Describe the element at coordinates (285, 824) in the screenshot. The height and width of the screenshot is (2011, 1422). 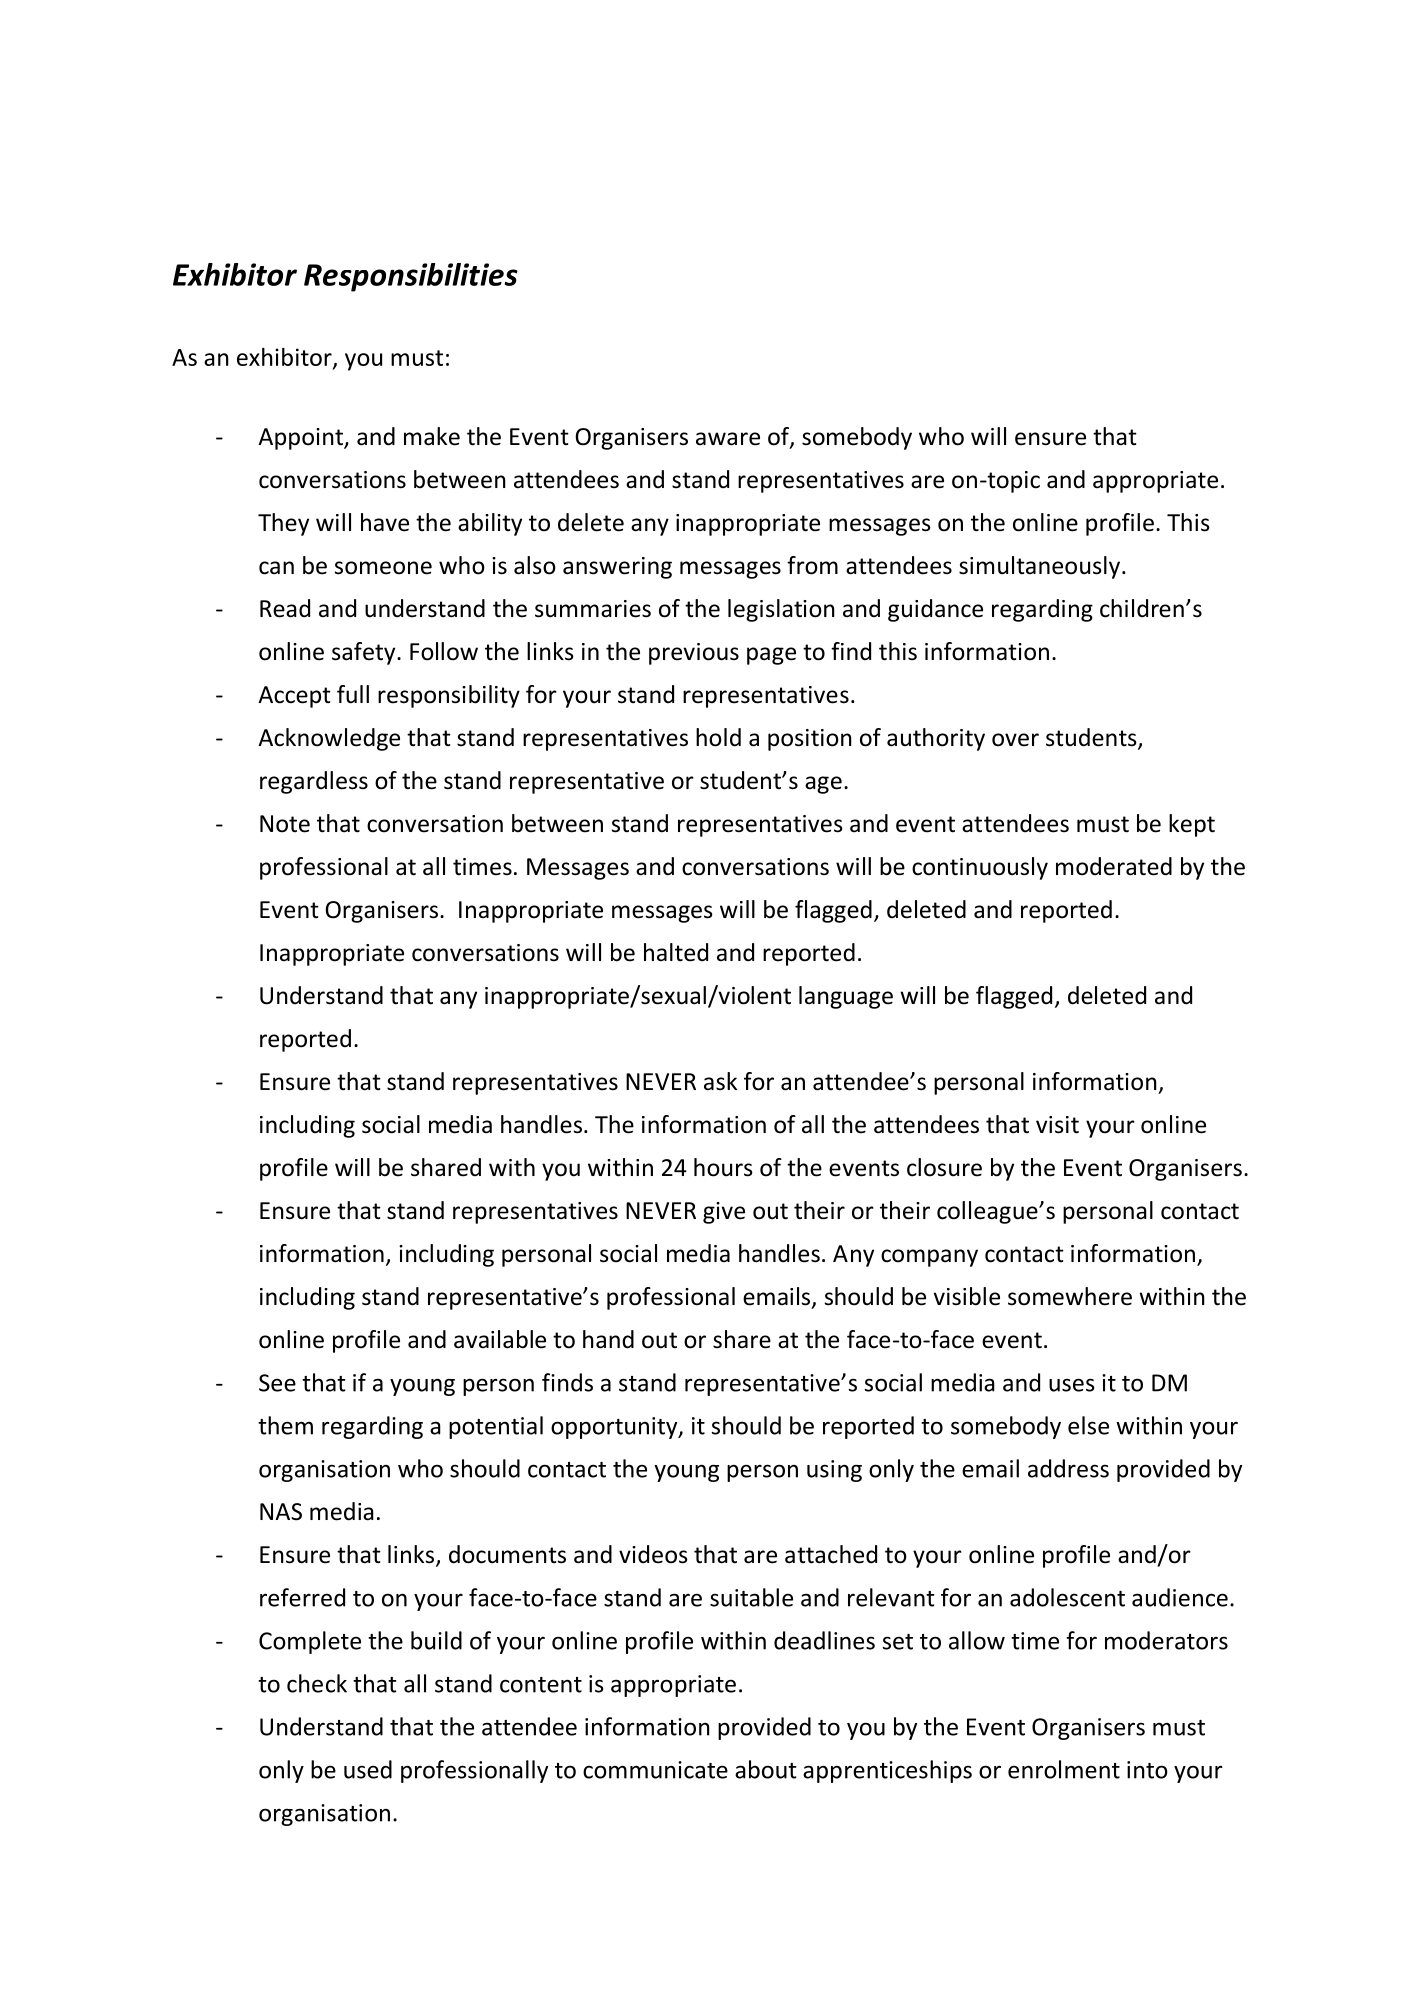
I see `Note` at that location.
